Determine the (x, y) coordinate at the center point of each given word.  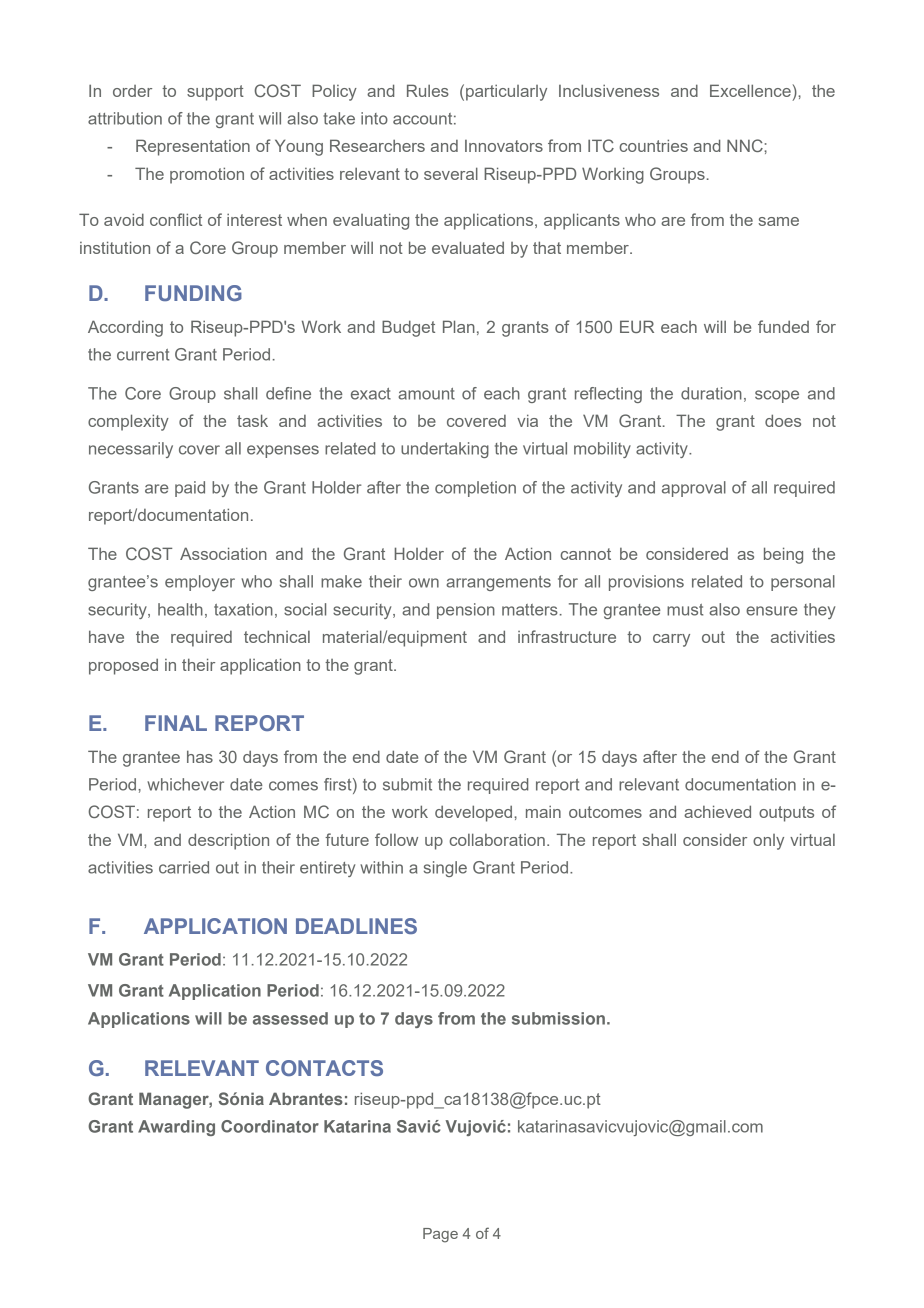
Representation (193, 147)
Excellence (750, 90)
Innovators (504, 146)
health (180, 609)
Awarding (176, 1128)
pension (466, 611)
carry (671, 640)
